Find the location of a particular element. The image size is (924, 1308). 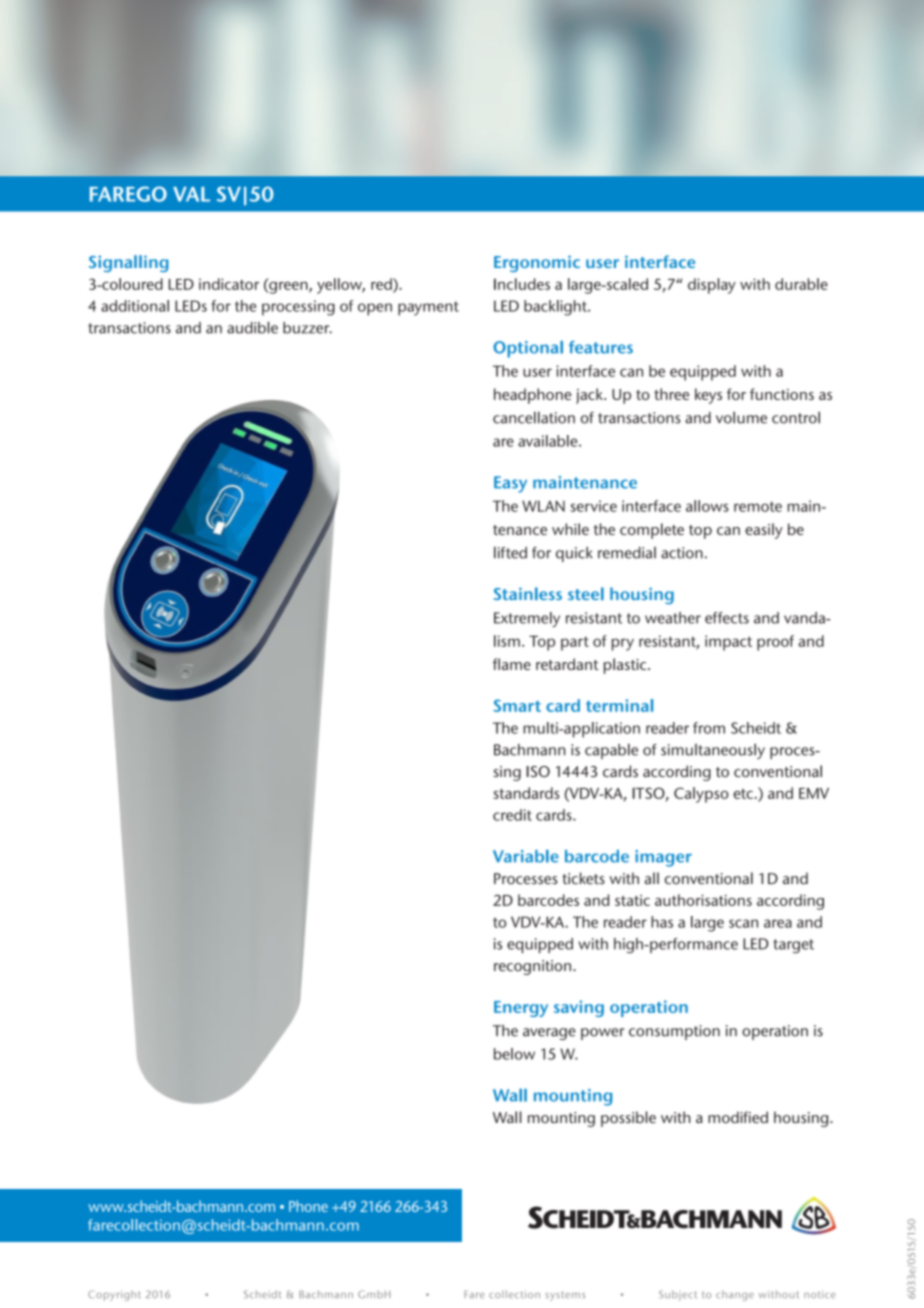

display is located at coordinates (712, 286).
